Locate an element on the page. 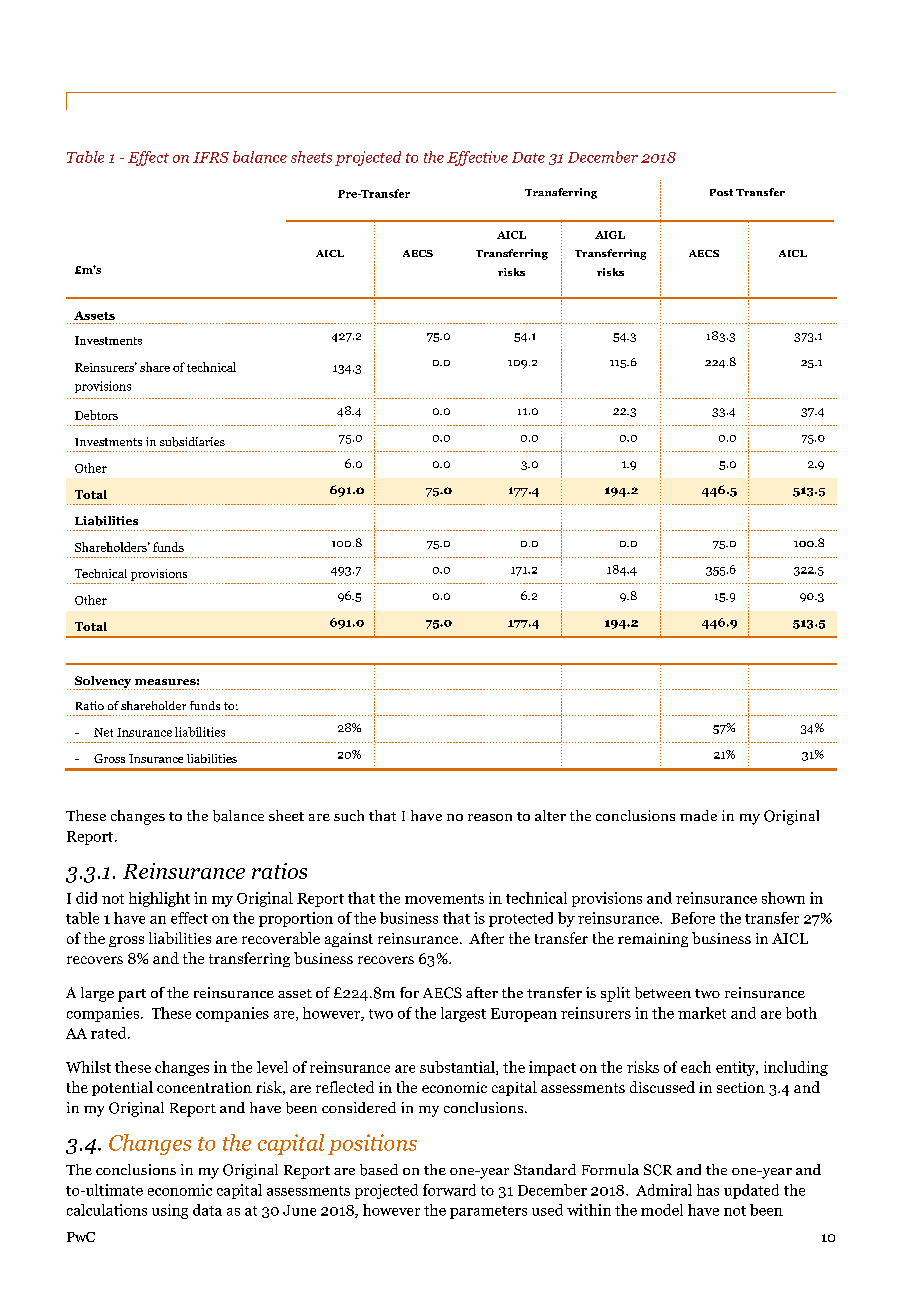 The width and height of the document is (924, 1308). using is located at coordinates (170, 1211).
